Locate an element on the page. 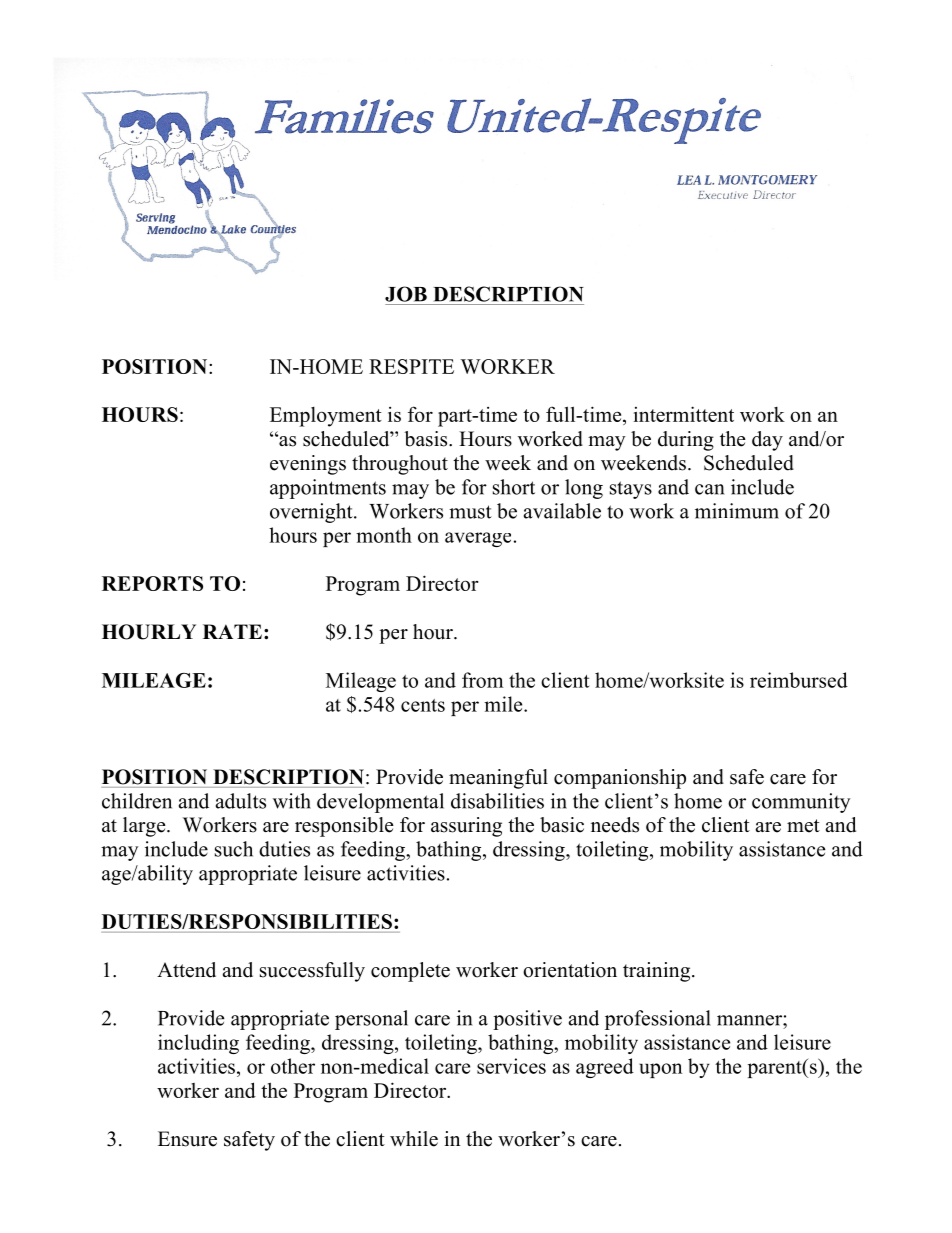  RATE is located at coordinates (232, 631).
